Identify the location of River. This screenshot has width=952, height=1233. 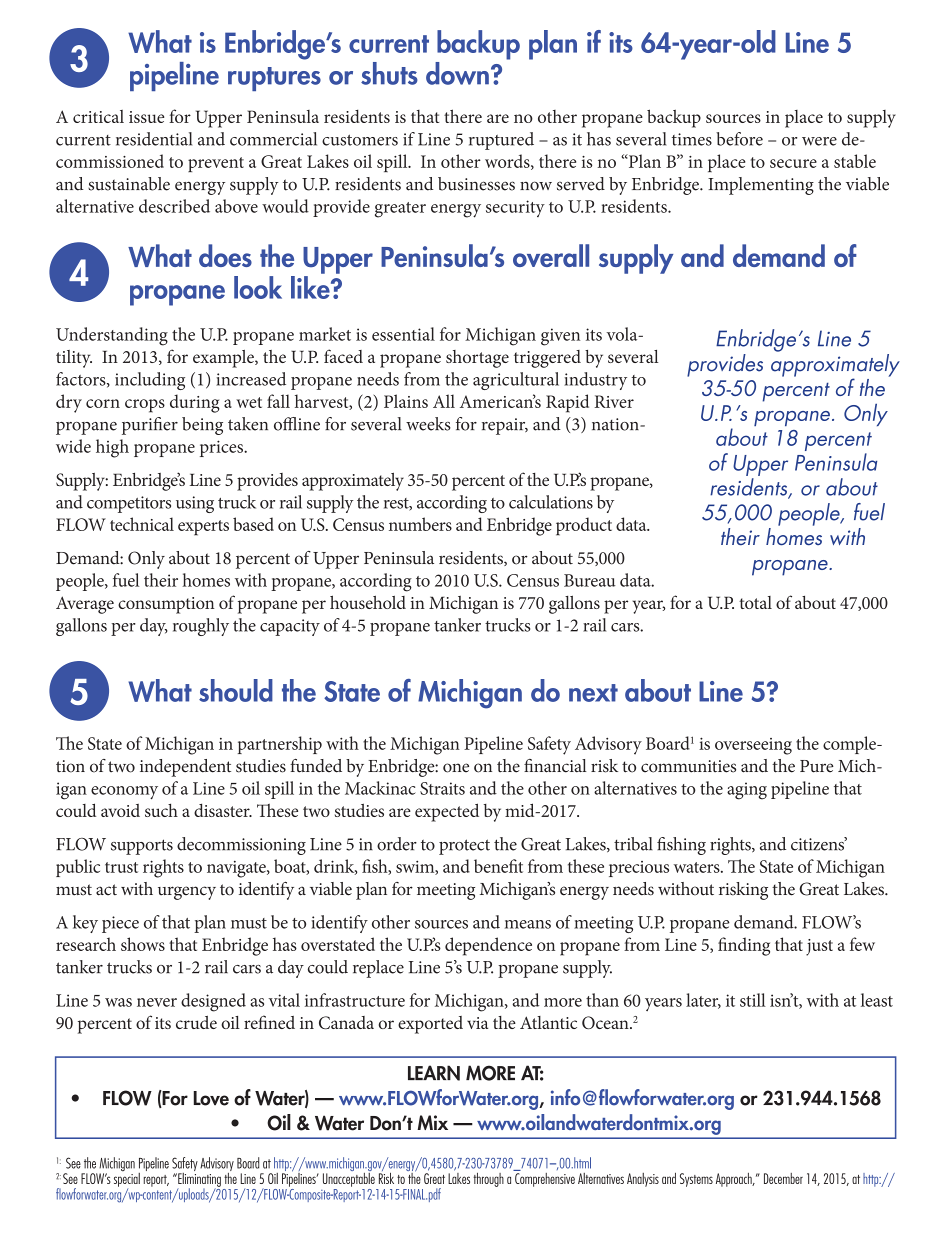
(614, 401).
